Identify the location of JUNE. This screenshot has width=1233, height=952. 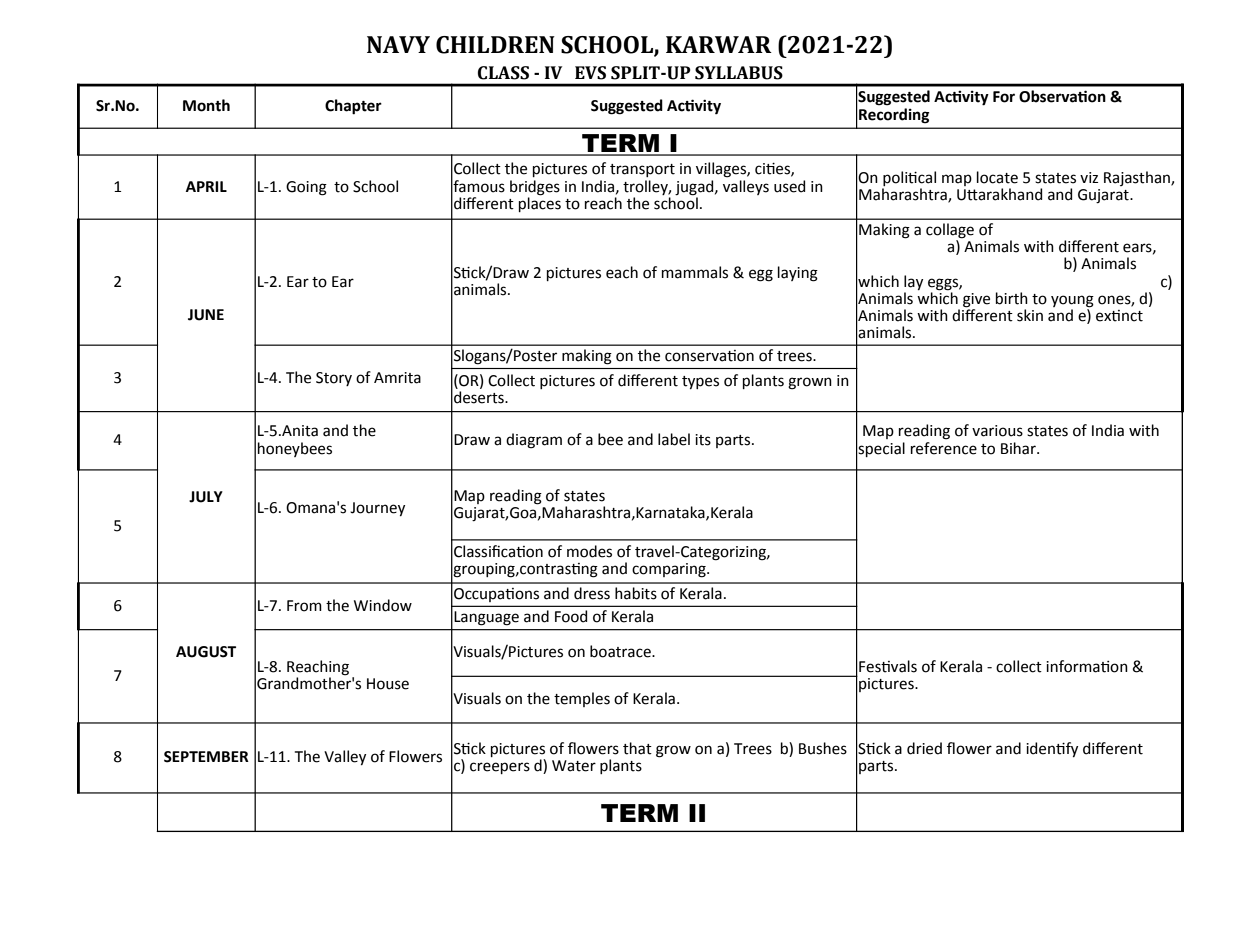
(206, 315).
